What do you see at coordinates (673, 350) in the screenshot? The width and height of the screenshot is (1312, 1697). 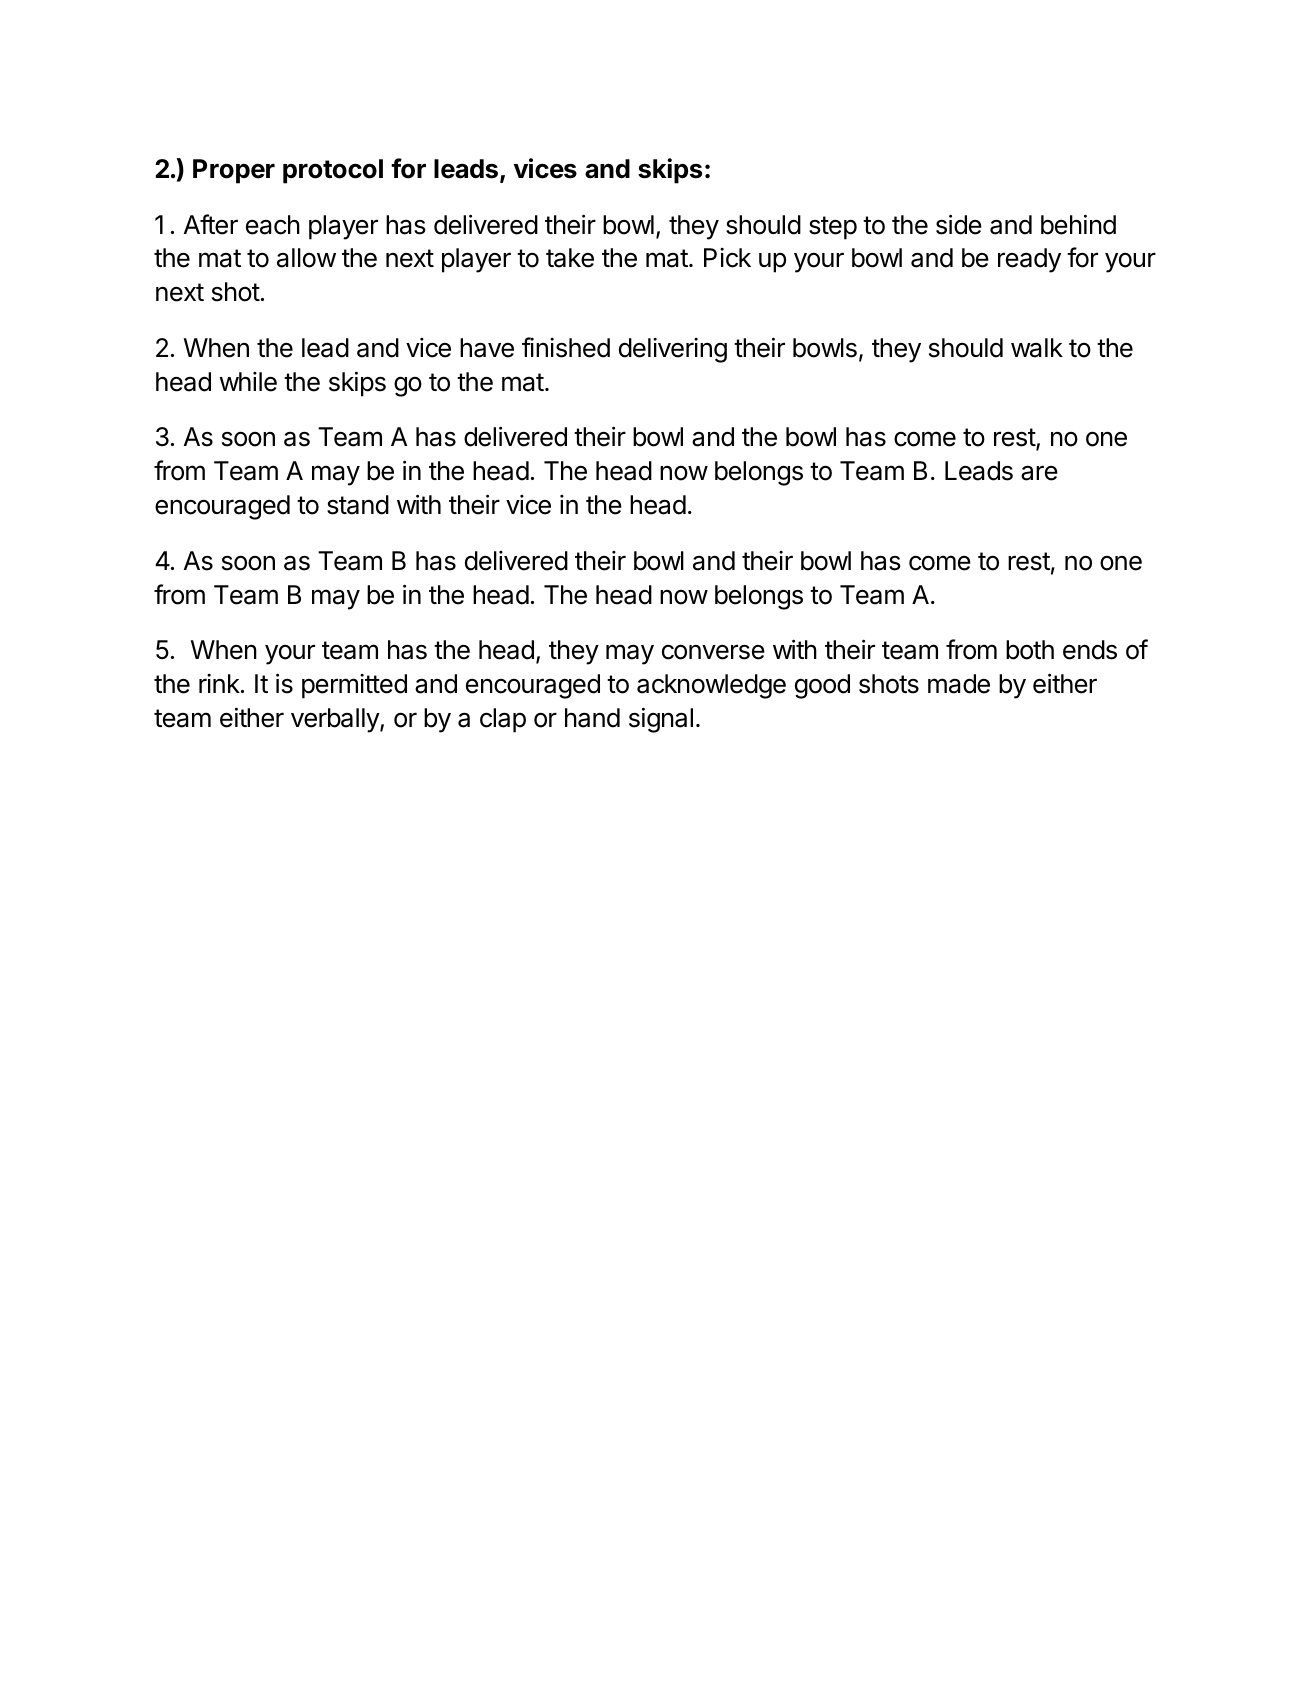 I see `delivering` at bounding box center [673, 350].
